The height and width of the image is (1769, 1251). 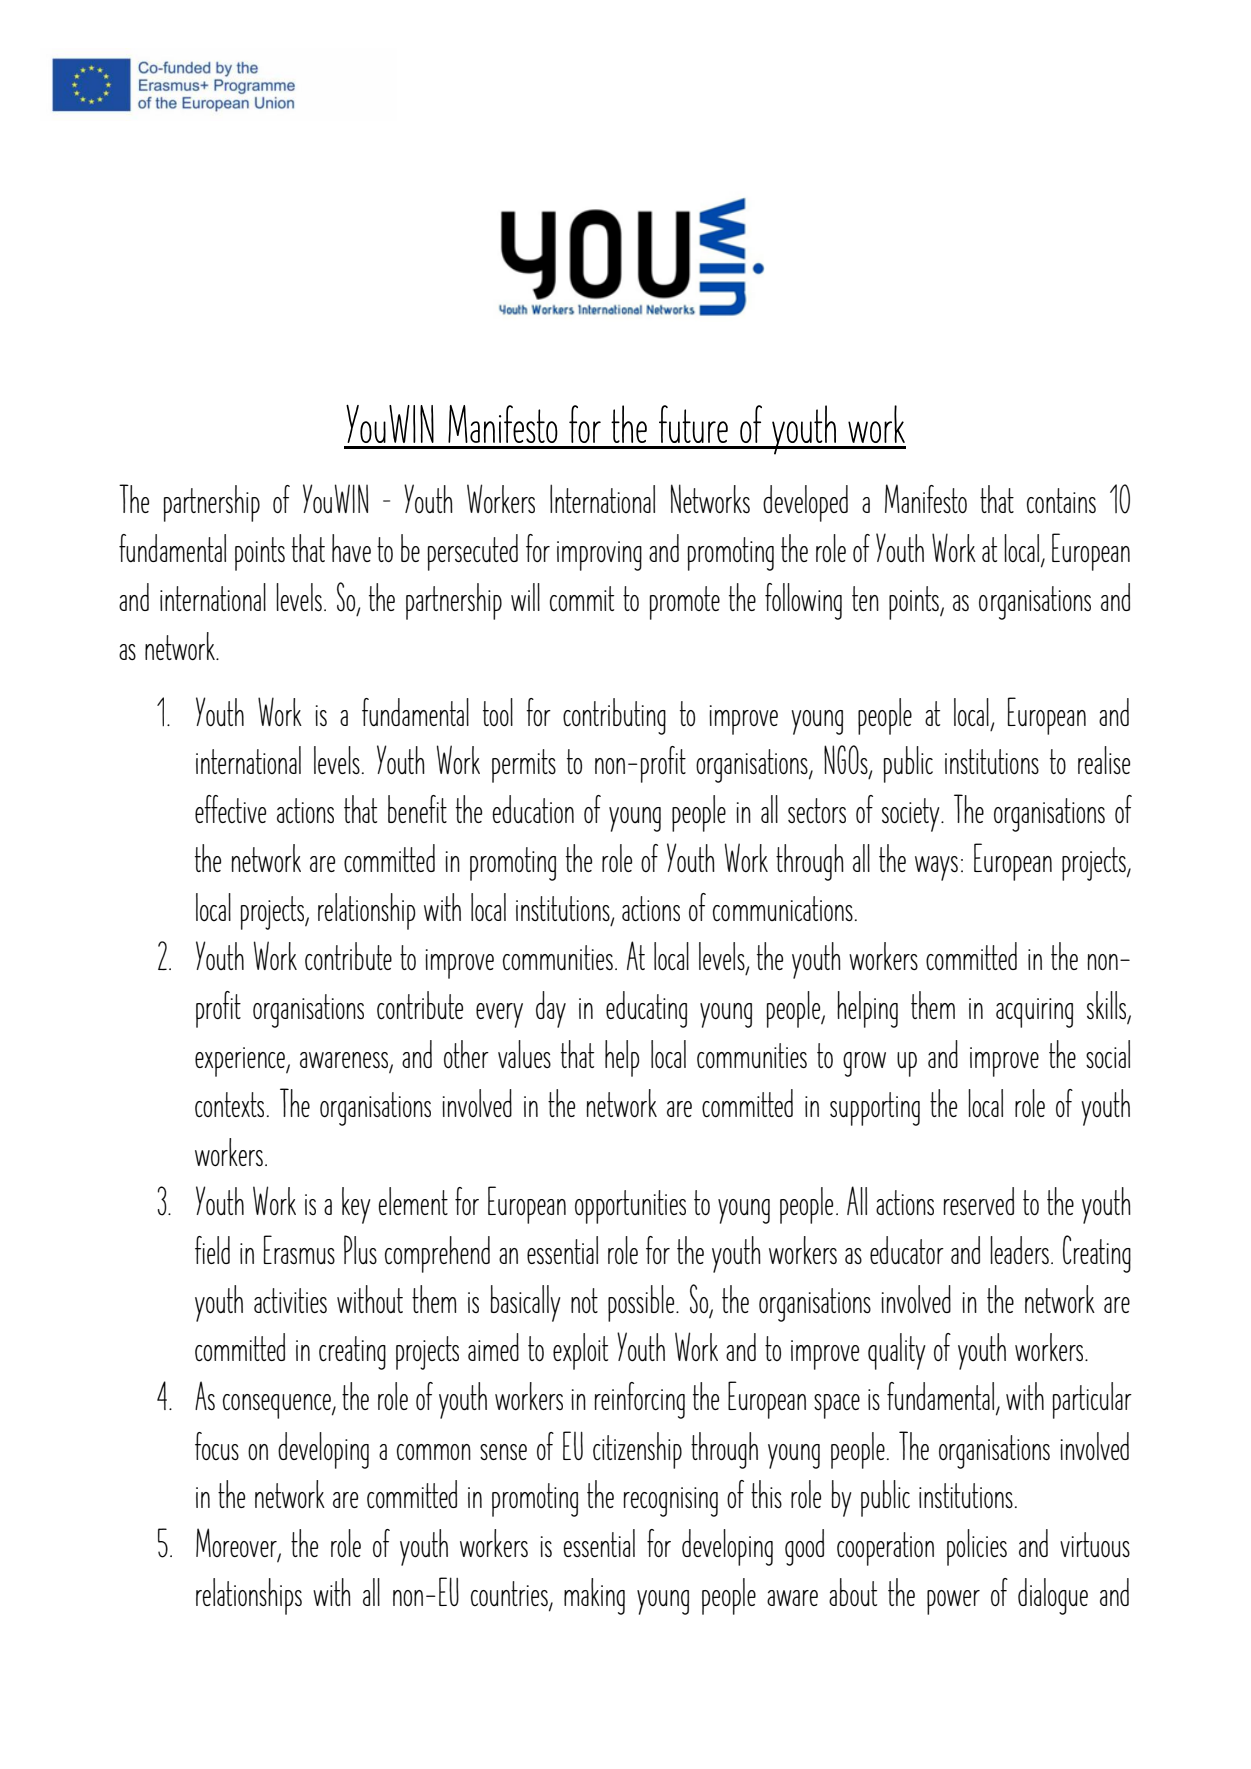 What do you see at coordinates (693, 424) in the image?
I see `future` at bounding box center [693, 424].
